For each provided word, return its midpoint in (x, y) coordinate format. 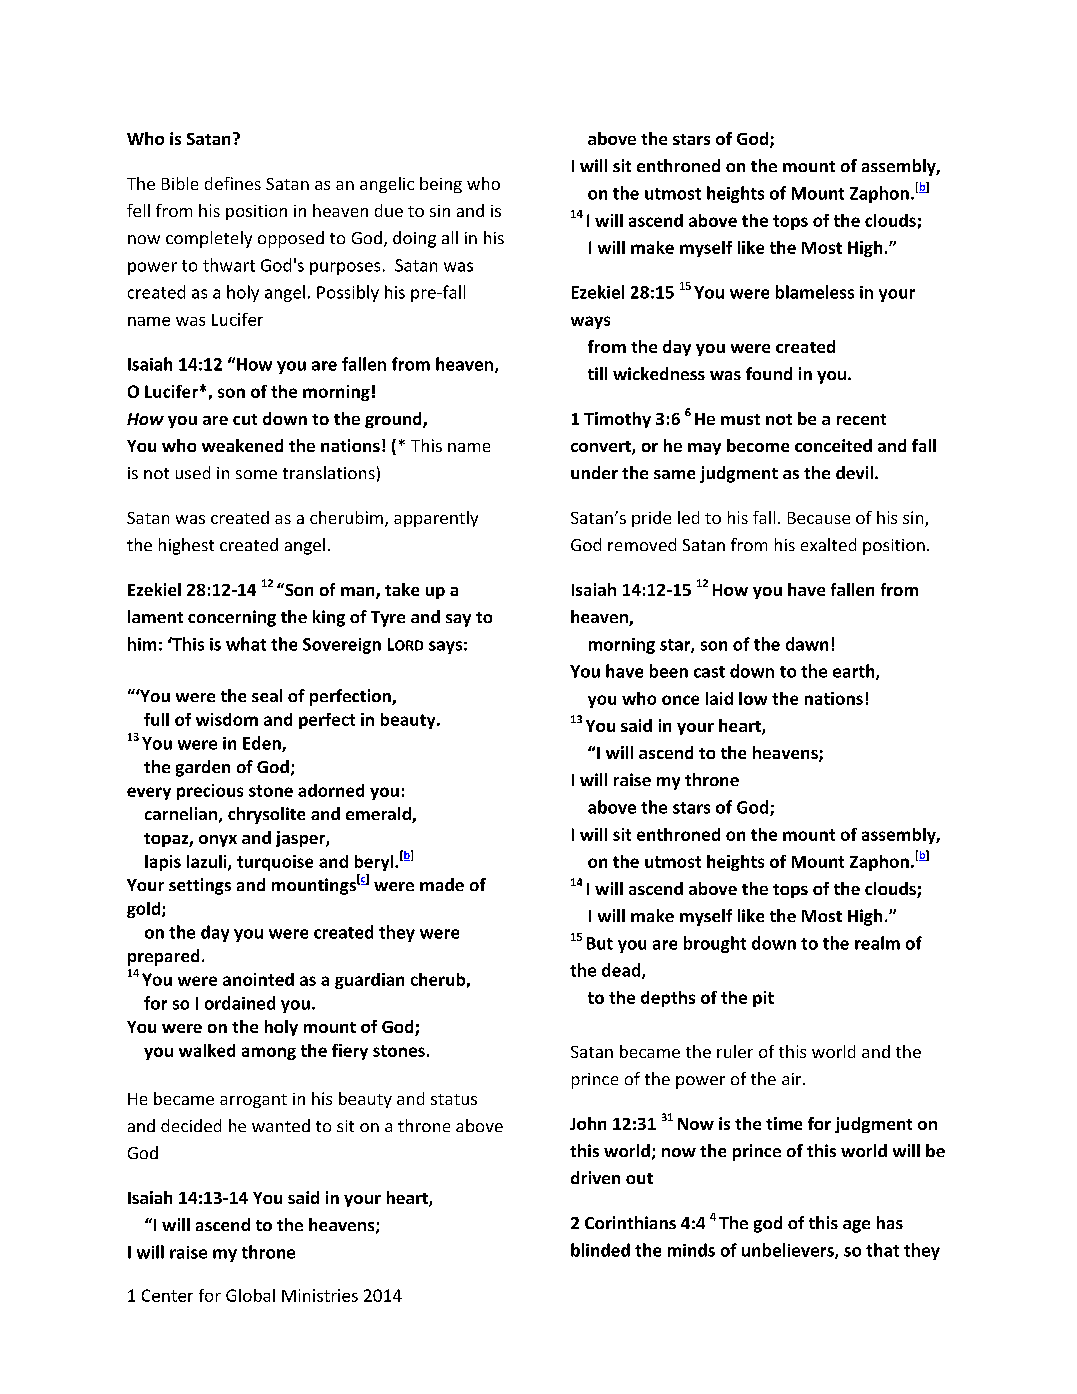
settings (200, 886)
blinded (600, 1250)
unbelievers (789, 1251)
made (442, 884)
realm (877, 943)
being (441, 185)
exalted (828, 544)
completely (209, 239)
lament (155, 616)
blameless (815, 292)
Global (250, 1295)
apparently (436, 519)
